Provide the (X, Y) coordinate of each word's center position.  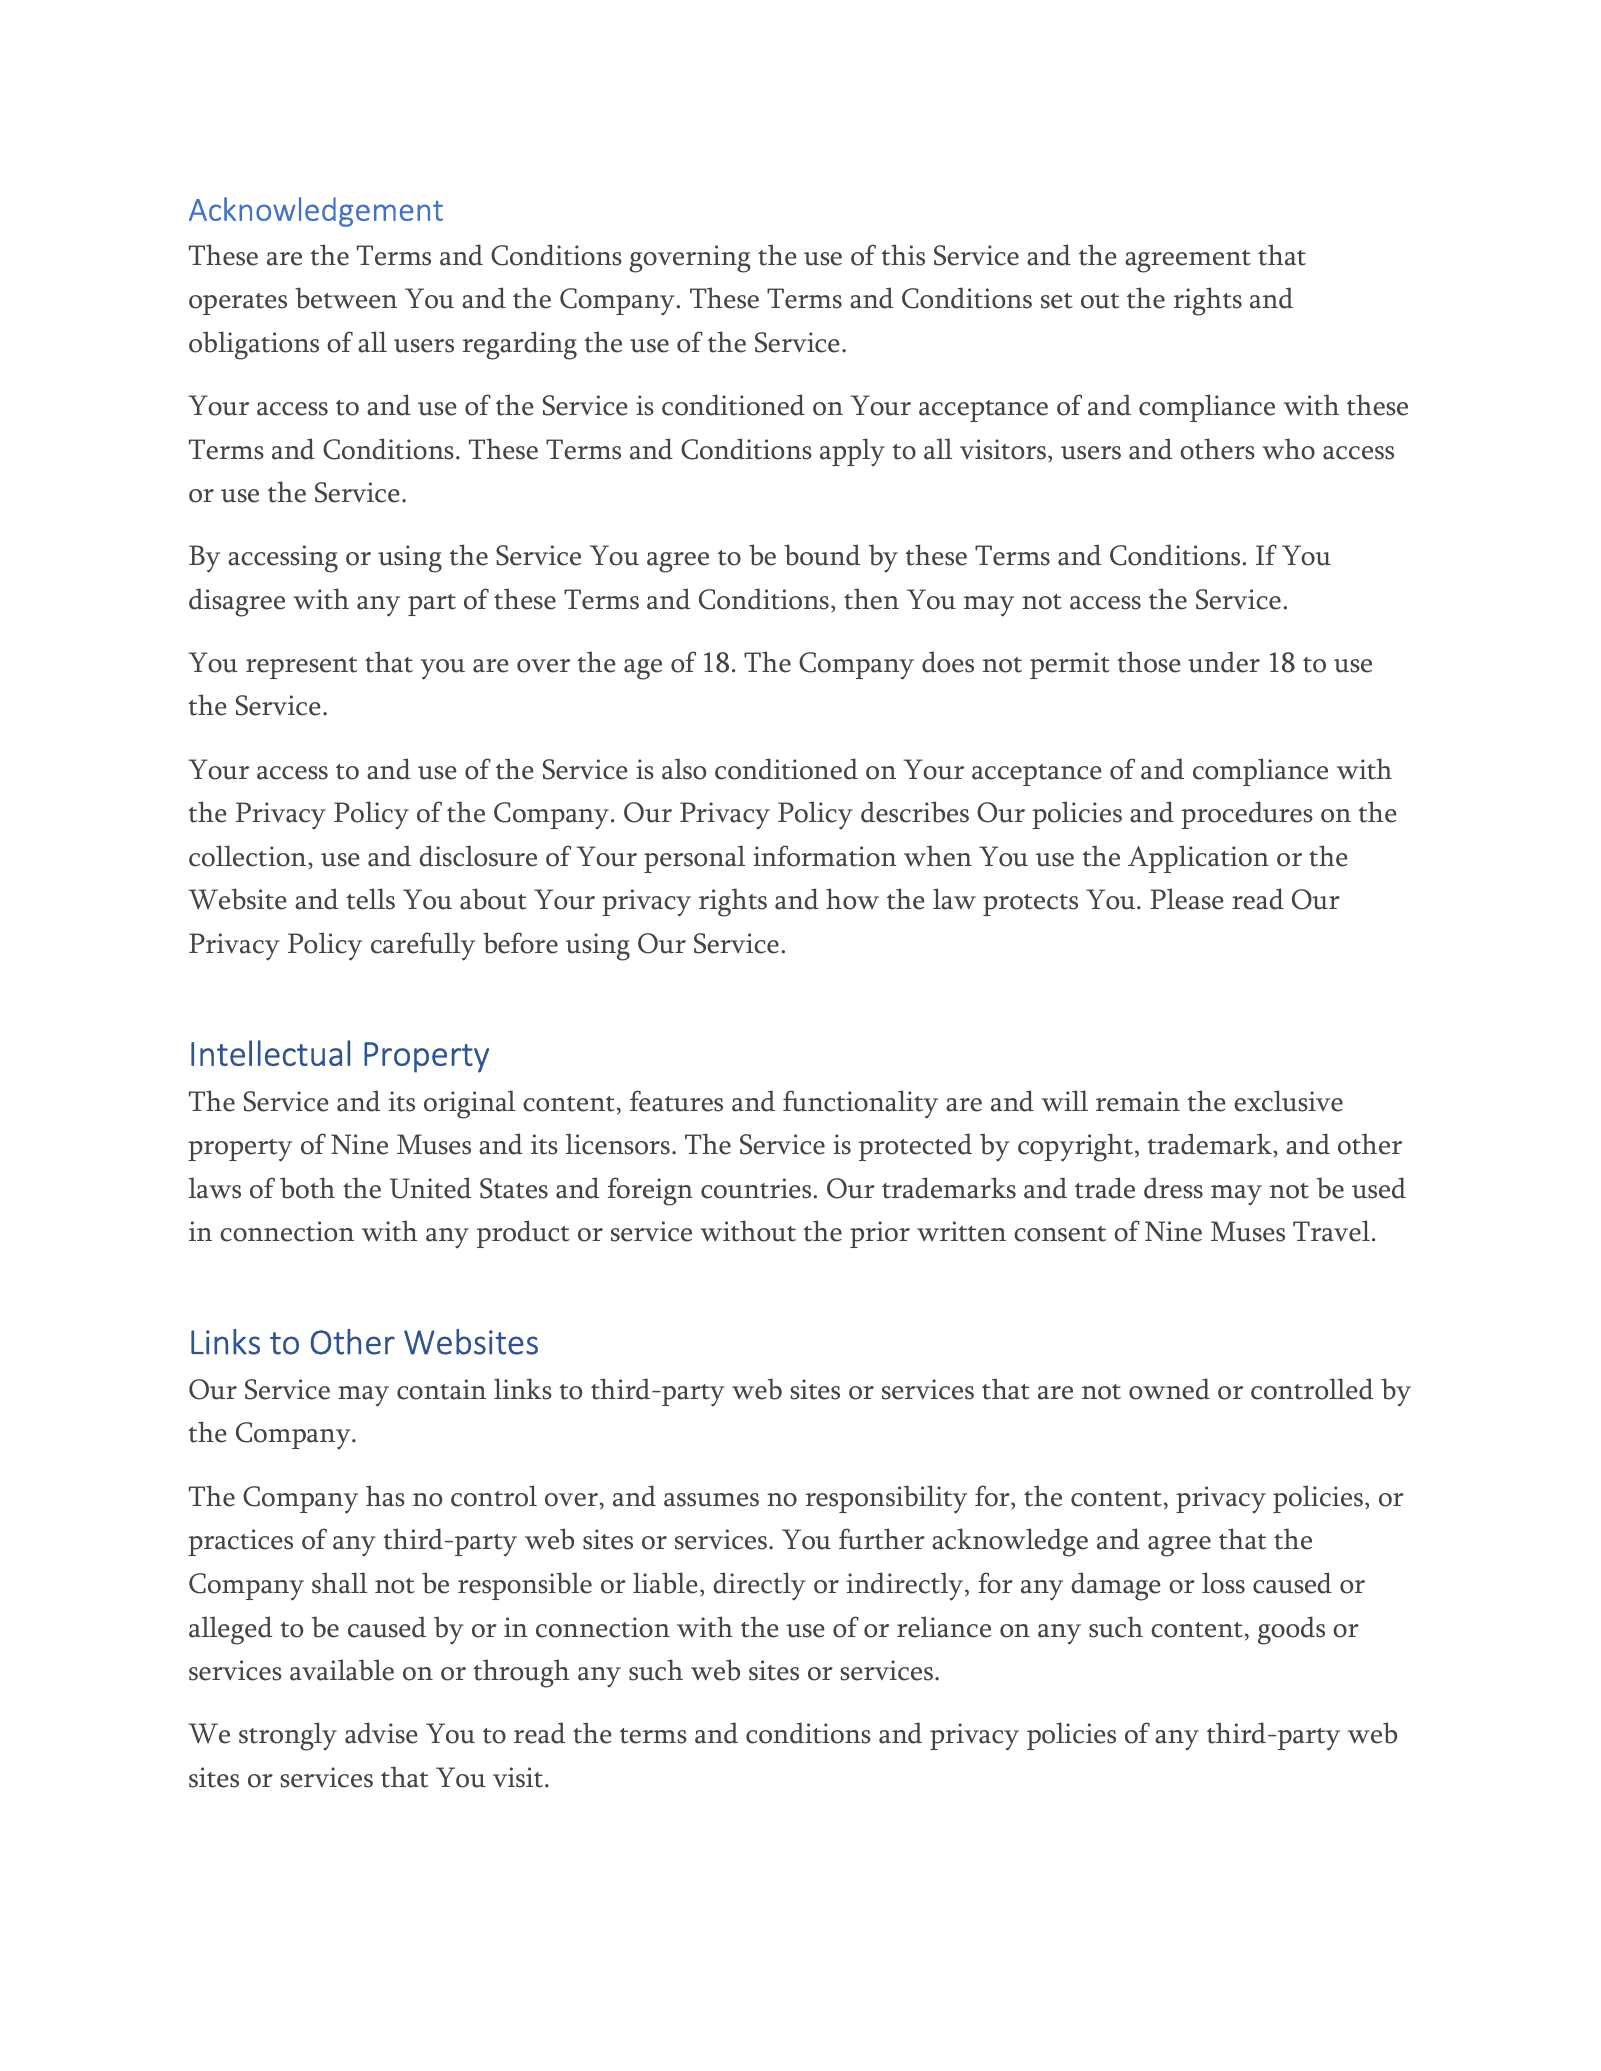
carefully (423, 946)
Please (1186, 899)
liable (665, 1583)
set (1057, 301)
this (903, 255)
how (852, 899)
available (342, 1670)
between (346, 298)
